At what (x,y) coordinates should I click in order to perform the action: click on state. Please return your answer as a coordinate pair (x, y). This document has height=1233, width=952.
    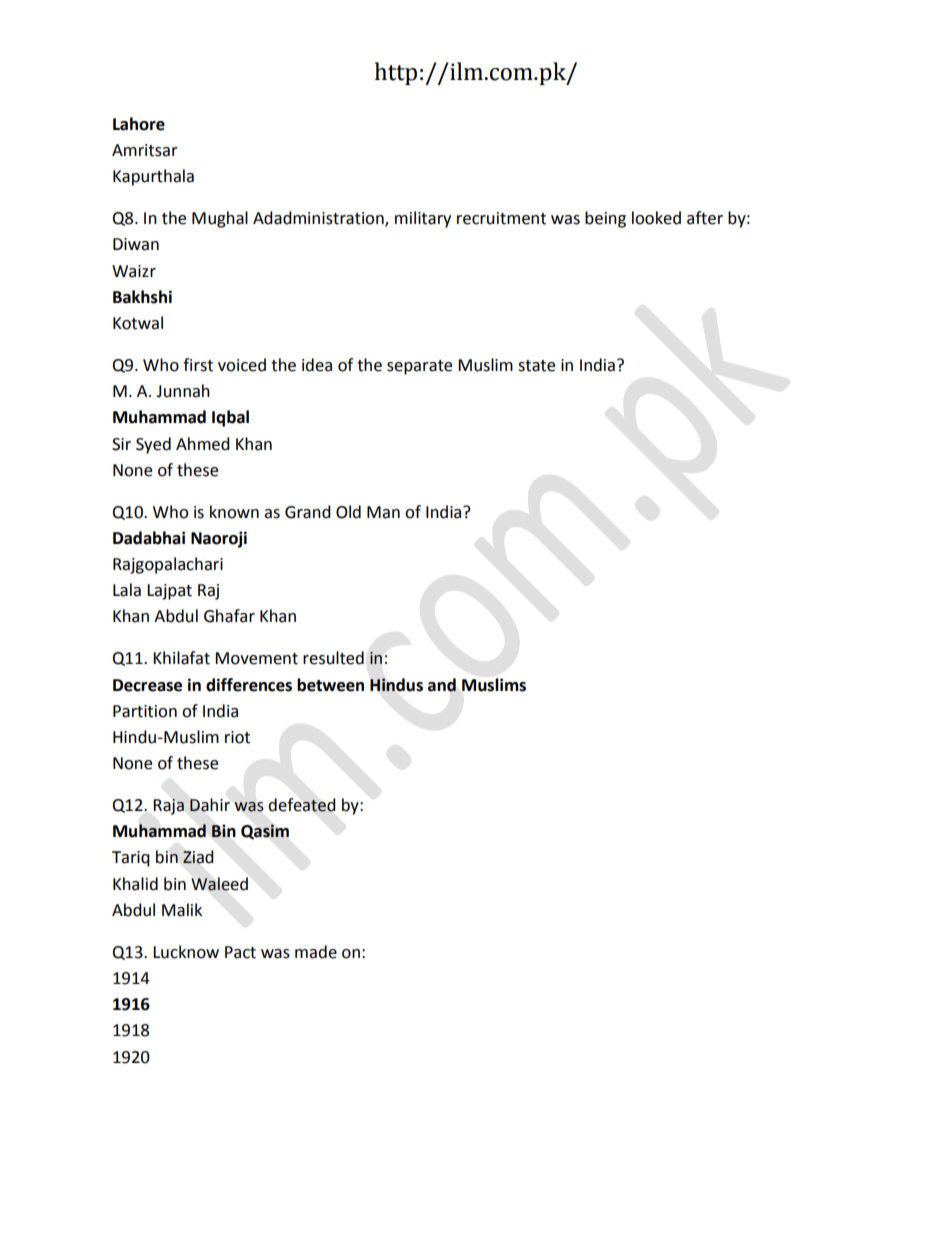
    Looking at the image, I should click on (536, 366).
